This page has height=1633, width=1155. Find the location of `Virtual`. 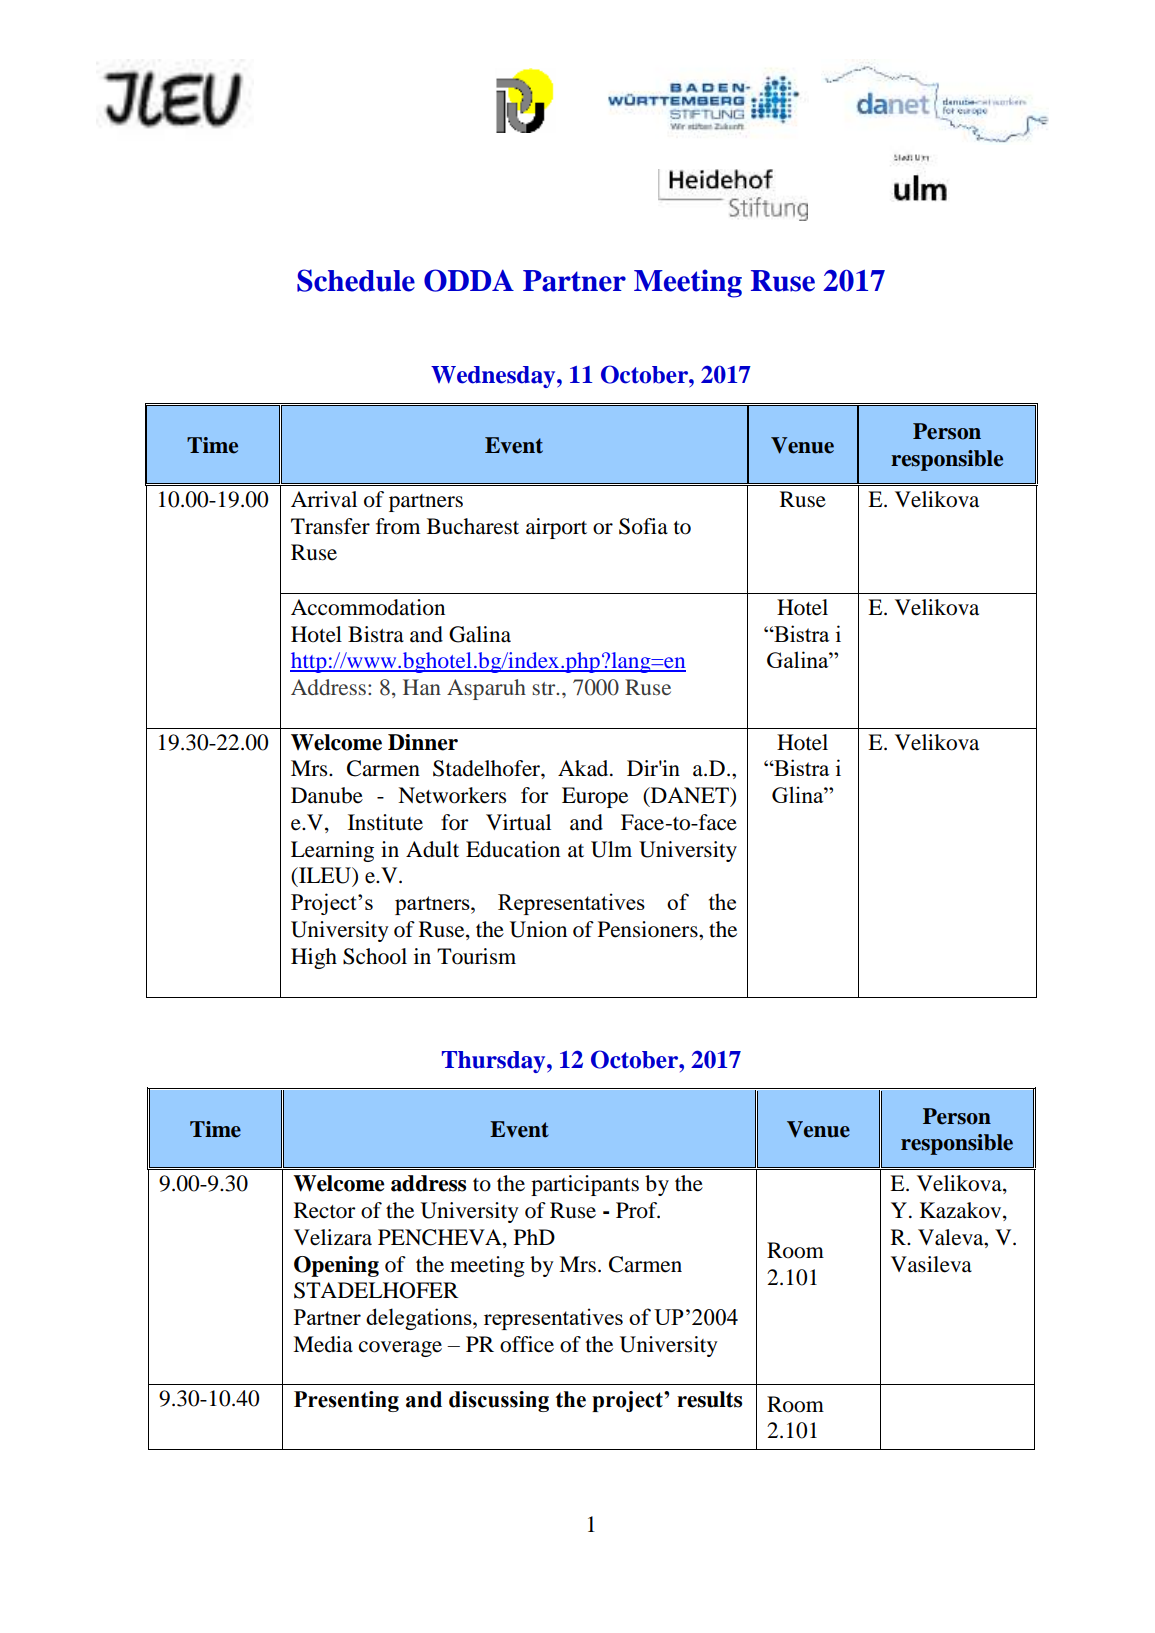

Virtual is located at coordinates (518, 822).
